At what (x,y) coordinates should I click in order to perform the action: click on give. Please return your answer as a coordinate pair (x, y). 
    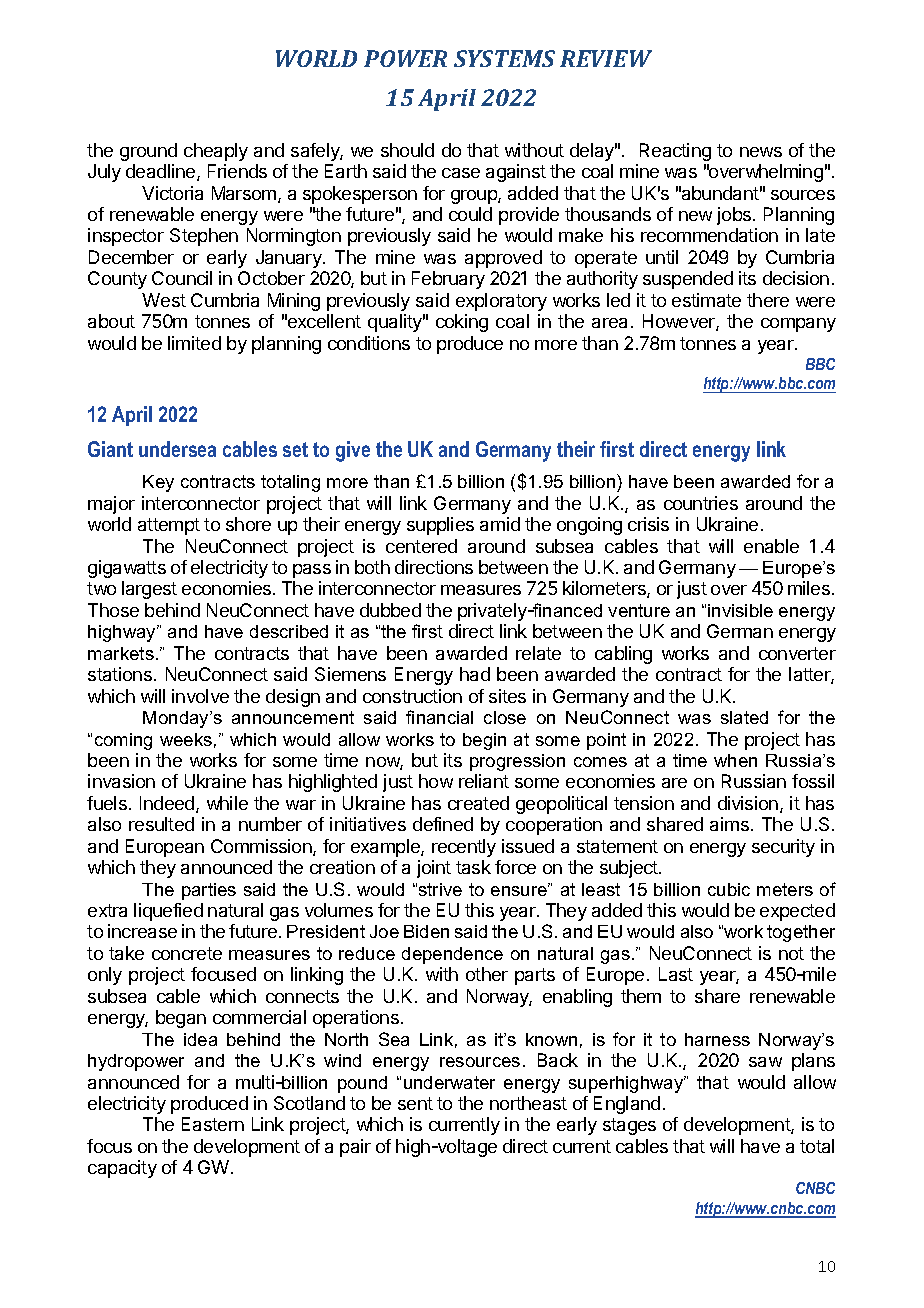
    Looking at the image, I should click on (353, 451).
